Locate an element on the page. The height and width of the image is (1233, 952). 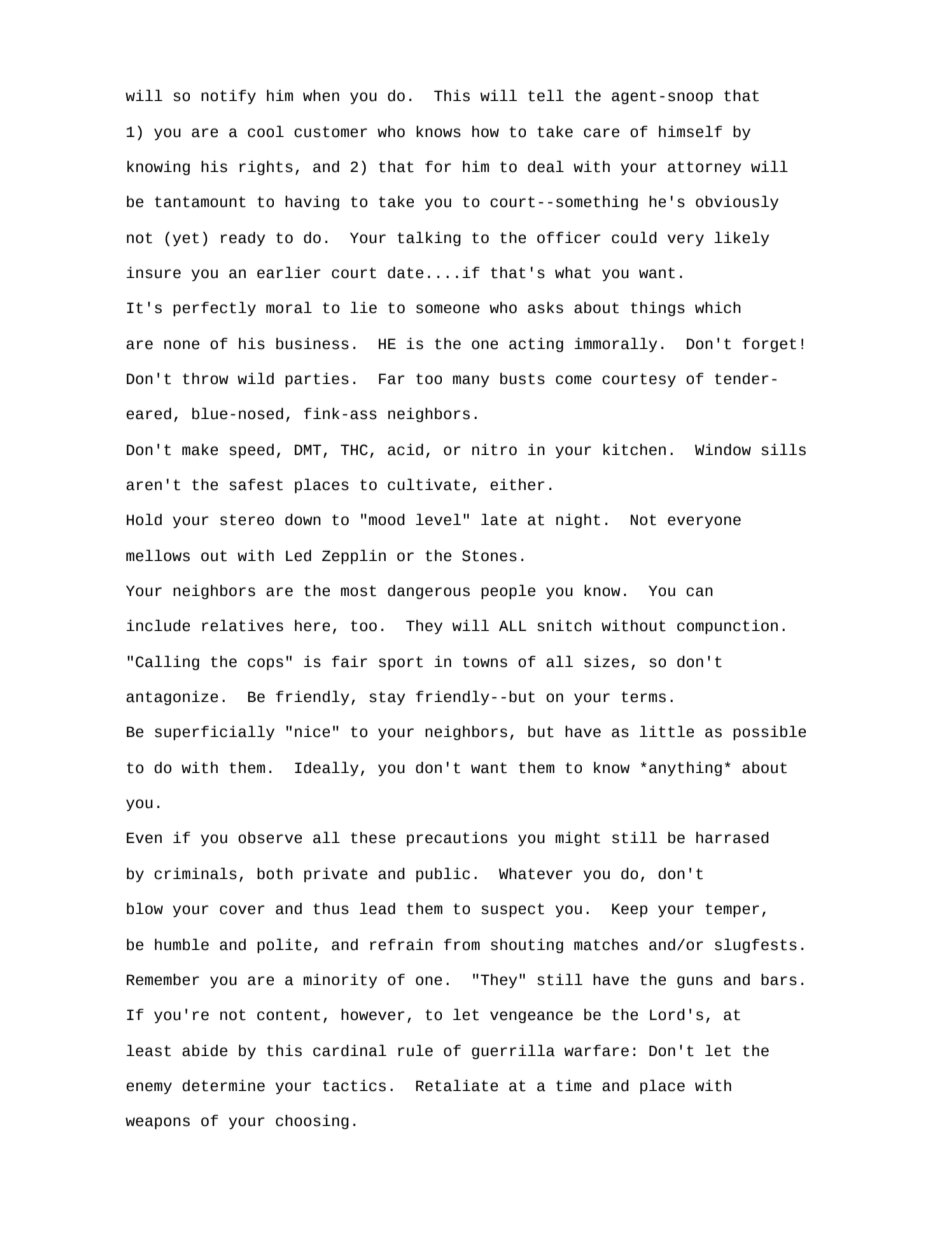
warfare is located at coordinates (596, 1050).
